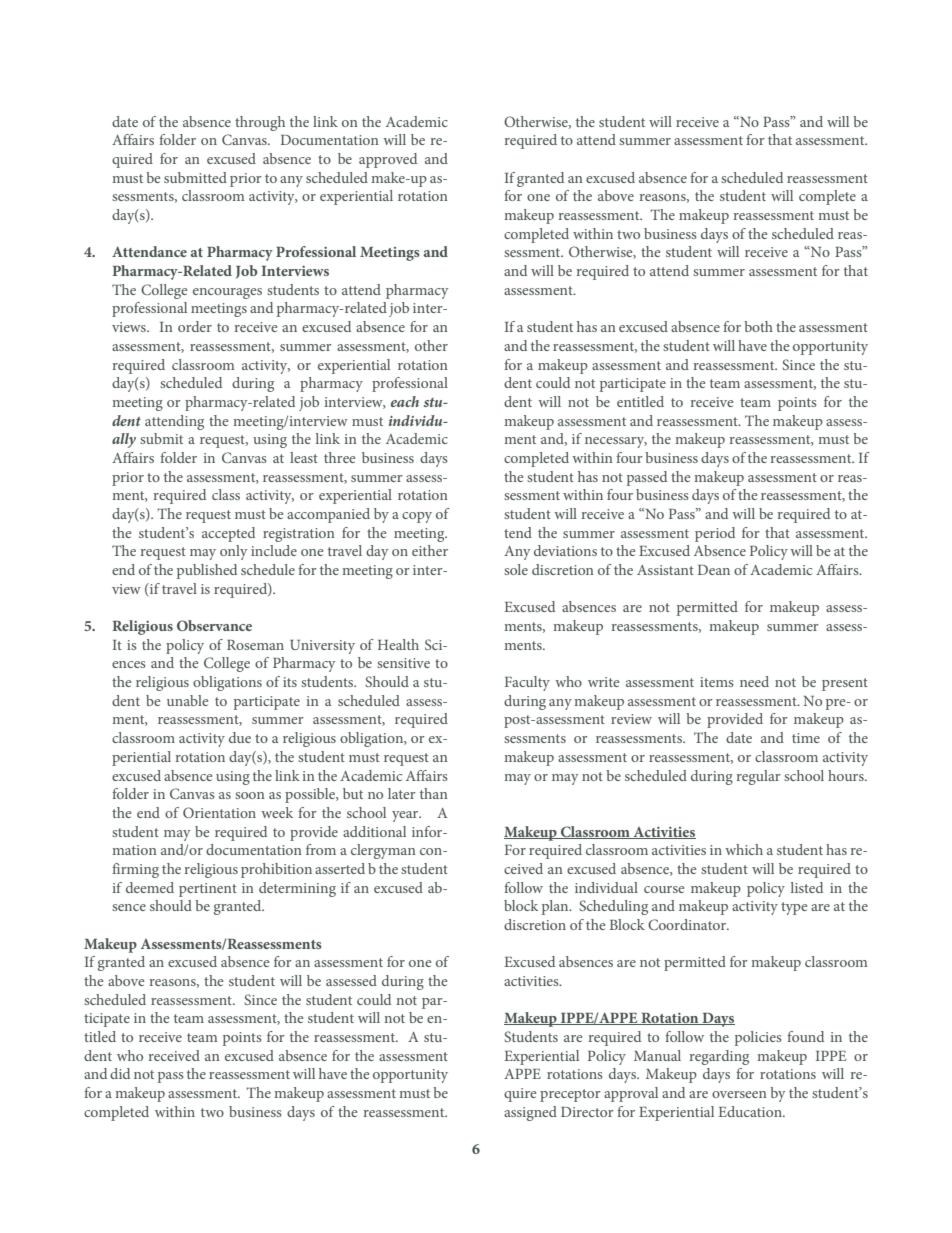 Image resolution: width=952 pixels, height=1233 pixels. Describe the element at coordinates (516, 569) in the page. I see `sole` at that location.
